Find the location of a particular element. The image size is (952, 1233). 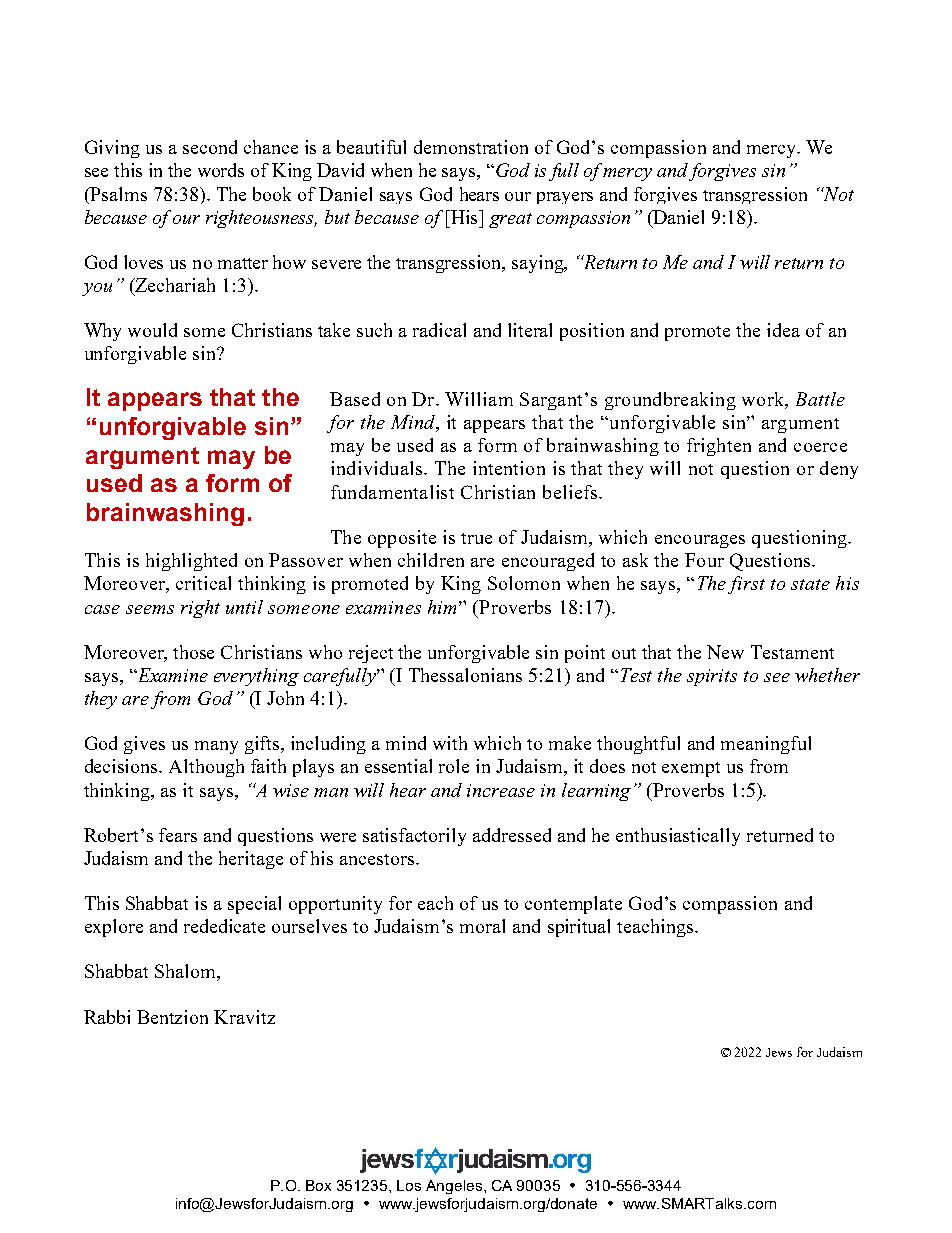

enthusiastically is located at coordinates (678, 837).
